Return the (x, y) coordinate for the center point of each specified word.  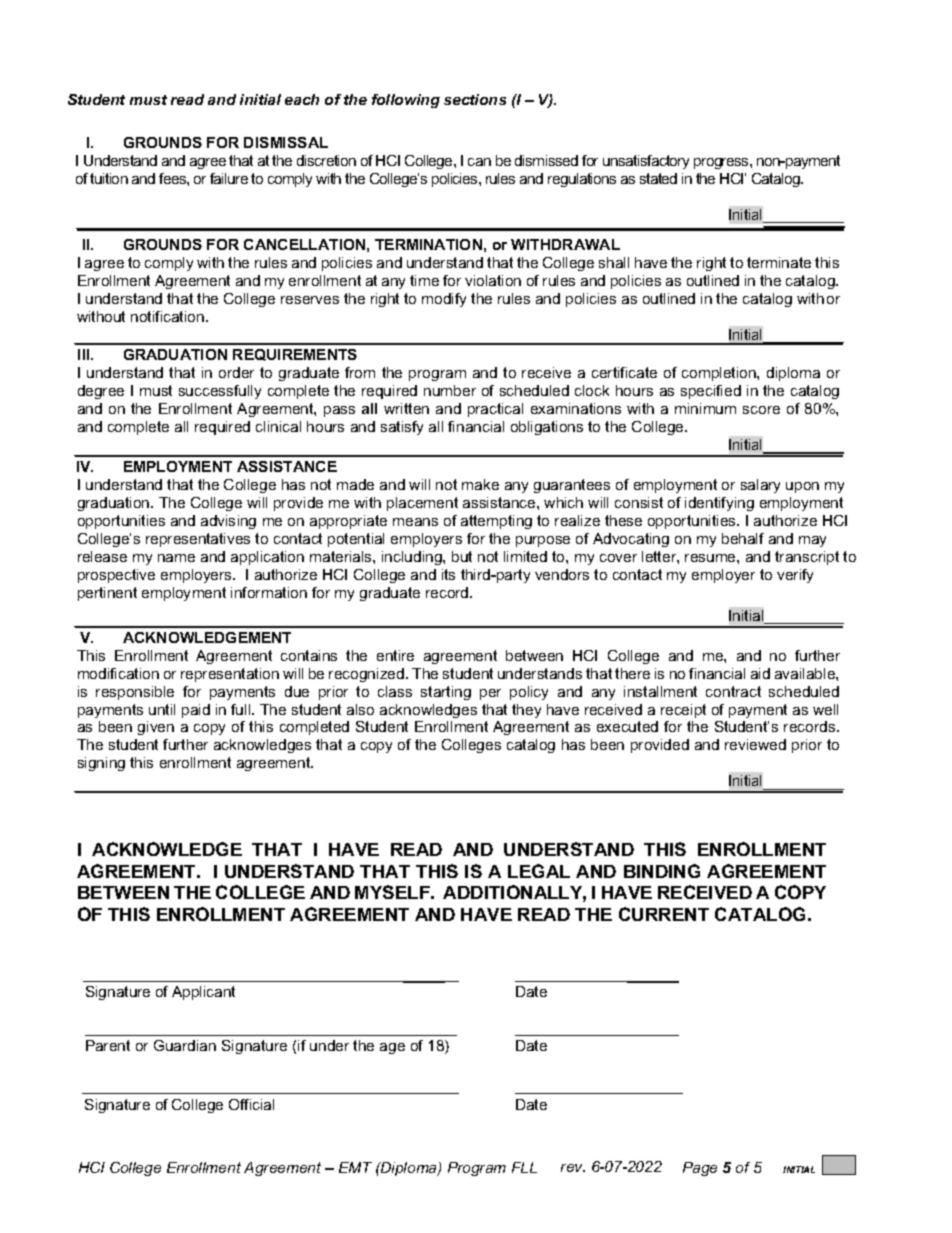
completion (720, 374)
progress (722, 163)
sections (475, 99)
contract (733, 691)
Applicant (203, 993)
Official (251, 1104)
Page (700, 1169)
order (236, 372)
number (450, 390)
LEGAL (539, 871)
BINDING (662, 871)
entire (395, 655)
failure (229, 178)
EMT (355, 1167)
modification (118, 673)
